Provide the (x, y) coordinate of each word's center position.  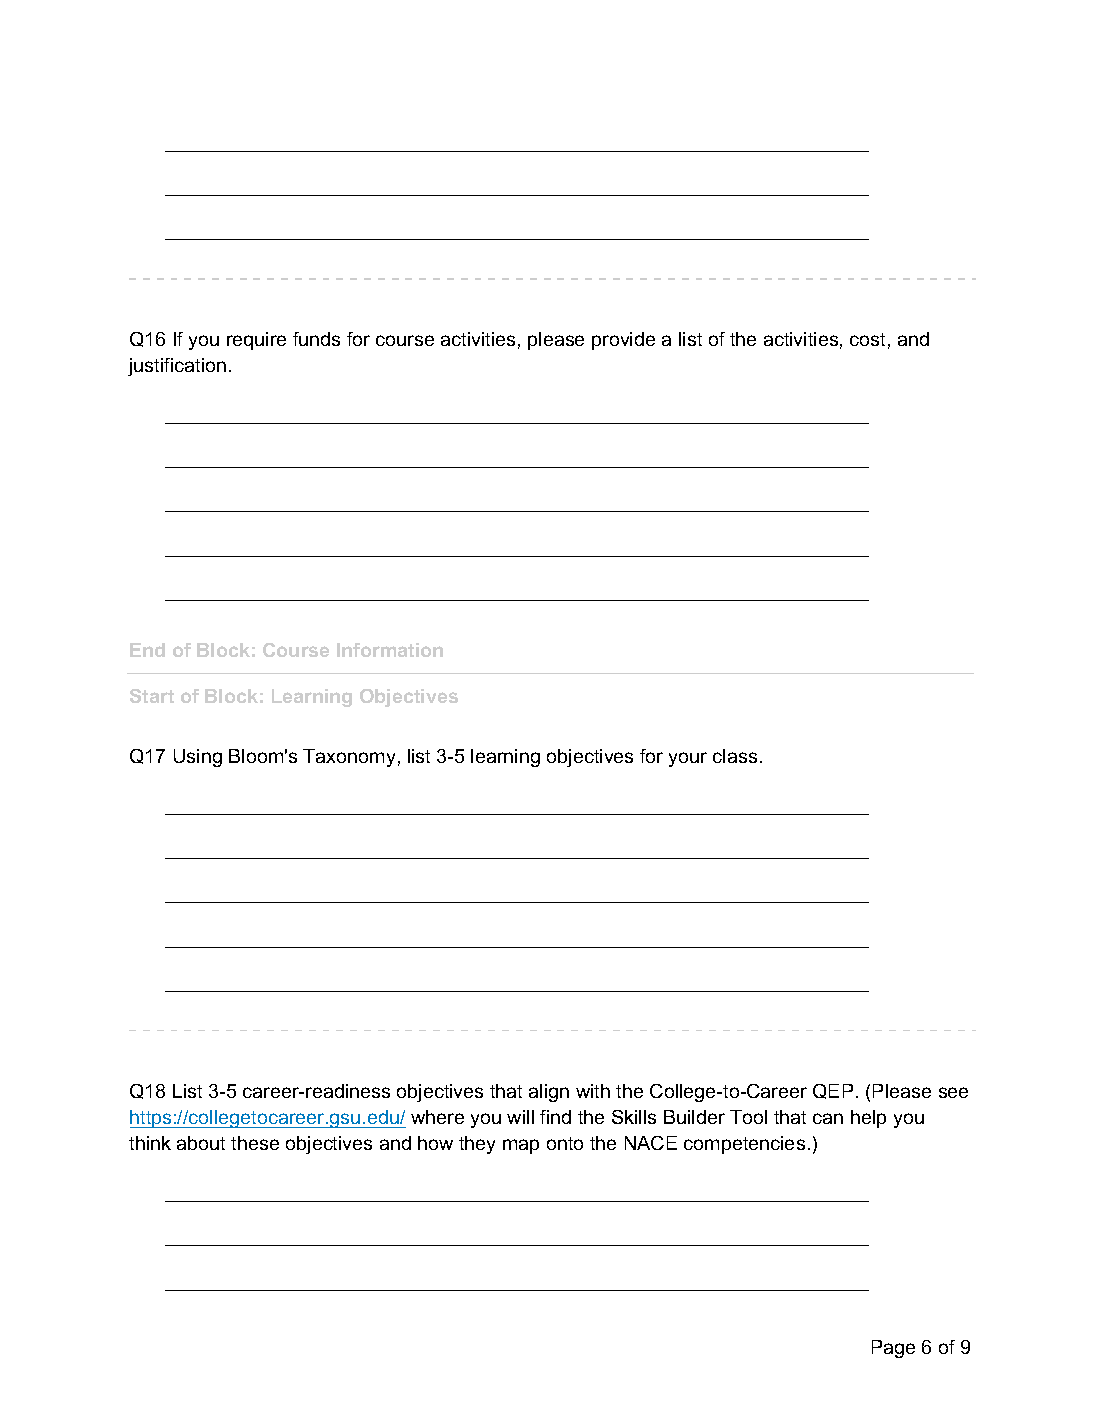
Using (198, 758)
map (521, 1146)
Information (390, 650)
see (953, 1092)
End (147, 650)
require (256, 341)
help (868, 1119)
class (735, 756)
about (201, 1143)
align (549, 1093)
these (255, 1143)
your (688, 759)
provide (623, 341)
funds (316, 339)
